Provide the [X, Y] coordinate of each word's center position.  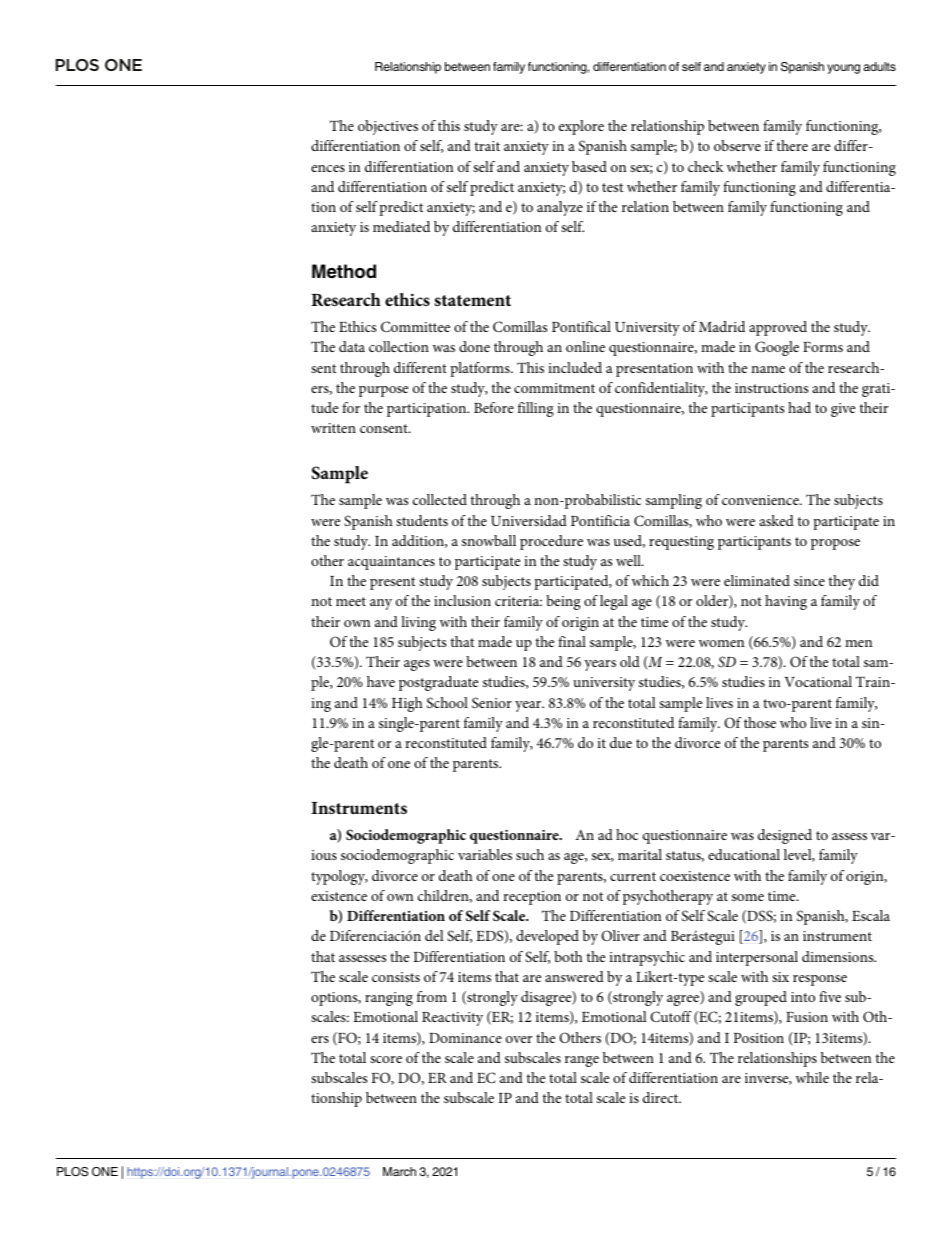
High [407, 704]
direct [662, 1097]
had [799, 407]
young [843, 69]
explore [581, 127]
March [399, 1171]
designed [785, 836]
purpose [383, 391]
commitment [554, 388]
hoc [627, 834]
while [812, 1077]
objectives [388, 127]
